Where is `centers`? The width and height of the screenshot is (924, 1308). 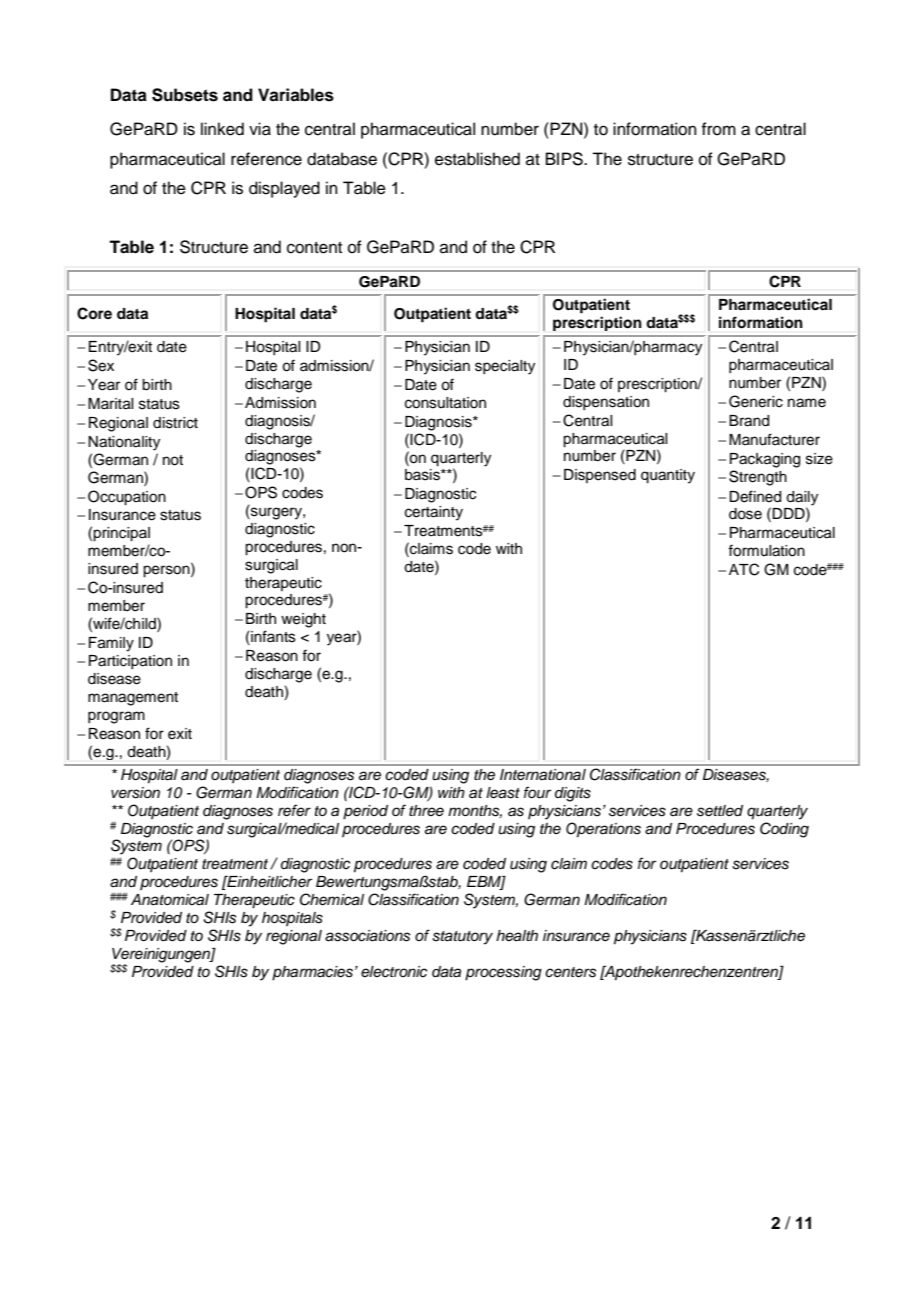 centers is located at coordinates (570, 972).
